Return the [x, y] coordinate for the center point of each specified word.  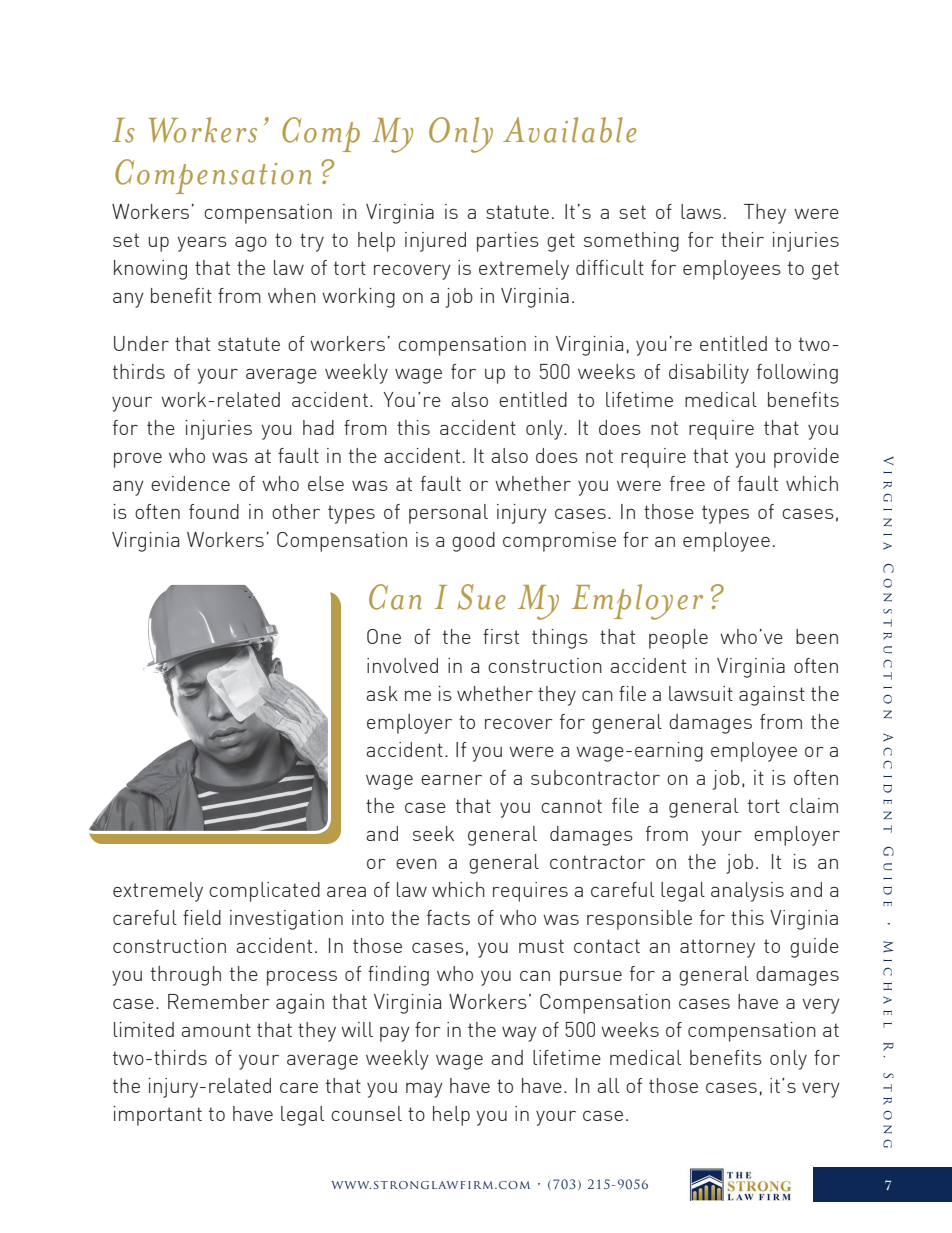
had [318, 427]
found [214, 511]
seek [433, 833]
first [501, 636]
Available [570, 130]
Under [141, 343]
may [424, 1090]
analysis [747, 892]
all [608, 1085]
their [742, 239]
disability [709, 374]
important [158, 1116]
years [202, 244]
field [202, 917]
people [678, 639]
